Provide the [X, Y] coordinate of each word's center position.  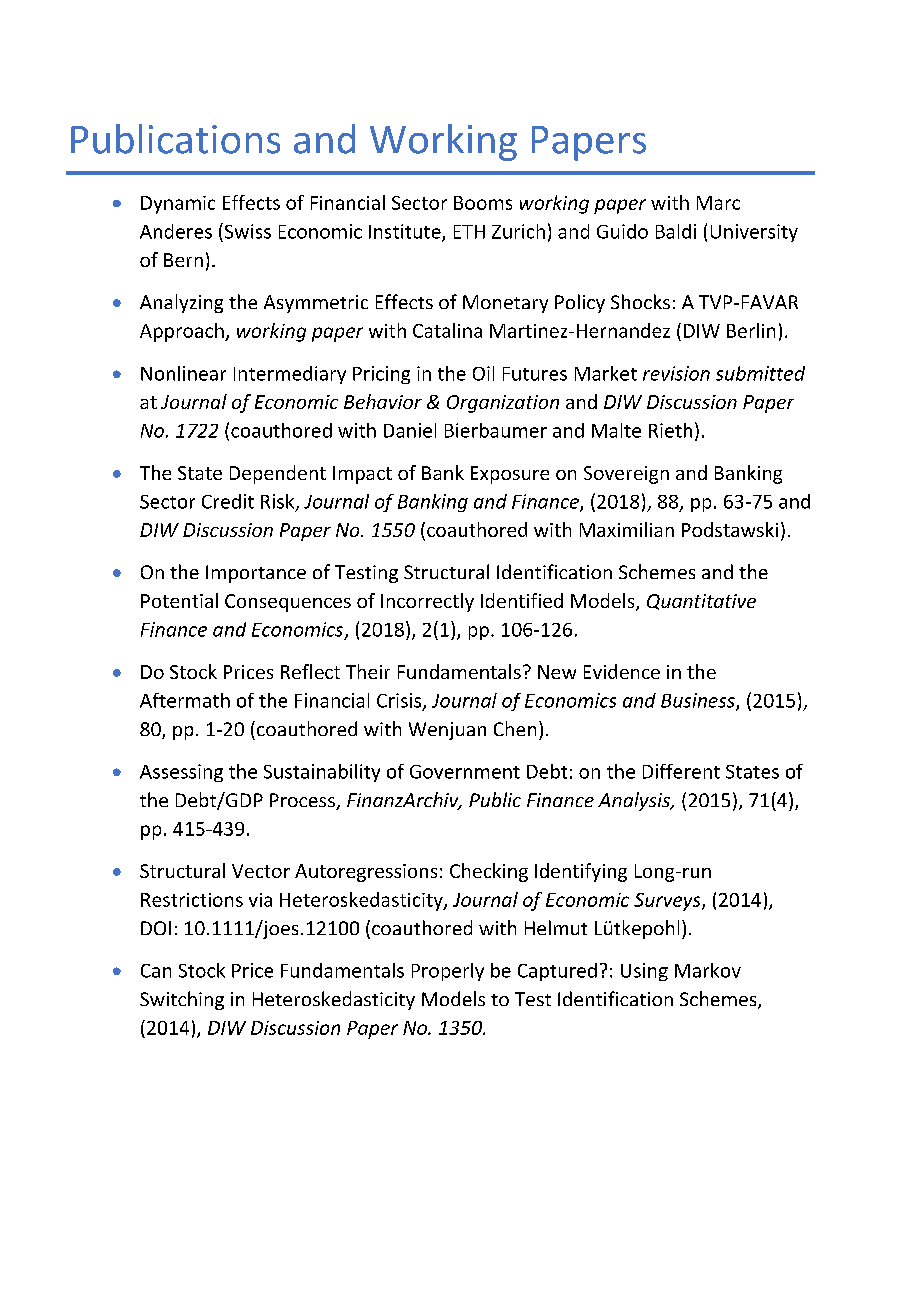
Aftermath [185, 700]
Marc [718, 203]
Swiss [246, 231]
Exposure [510, 475]
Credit [228, 501]
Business [699, 701]
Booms [483, 203]
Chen [515, 728]
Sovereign [626, 475]
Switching [182, 1000]
